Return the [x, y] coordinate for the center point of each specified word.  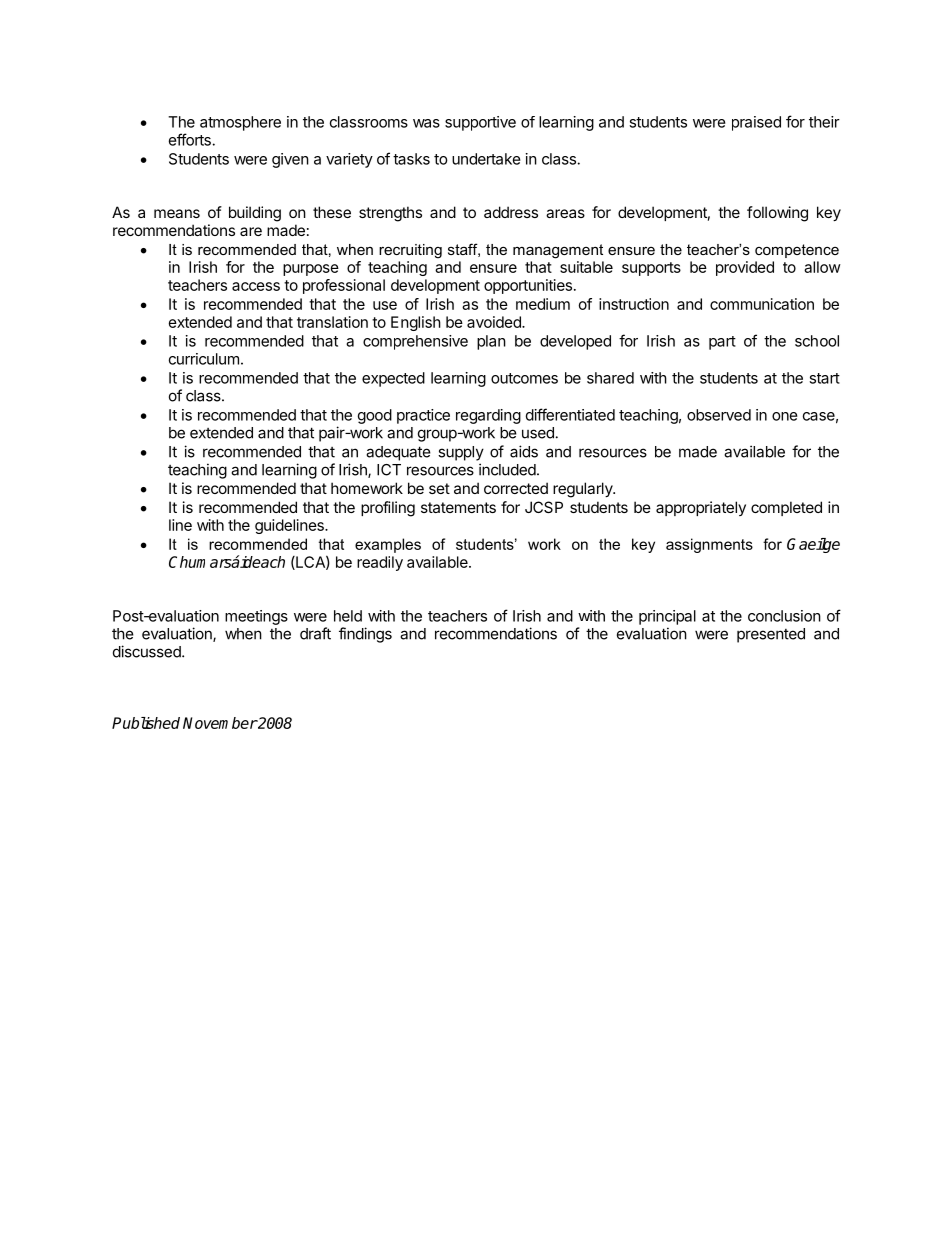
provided [745, 268]
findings [365, 635]
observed [719, 415]
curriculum [204, 359]
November [220, 723]
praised [756, 123]
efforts [190, 139]
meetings [256, 617]
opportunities [528, 286]
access [256, 286]
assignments [709, 545]
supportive [480, 123]
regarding [488, 416]
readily [380, 563]
